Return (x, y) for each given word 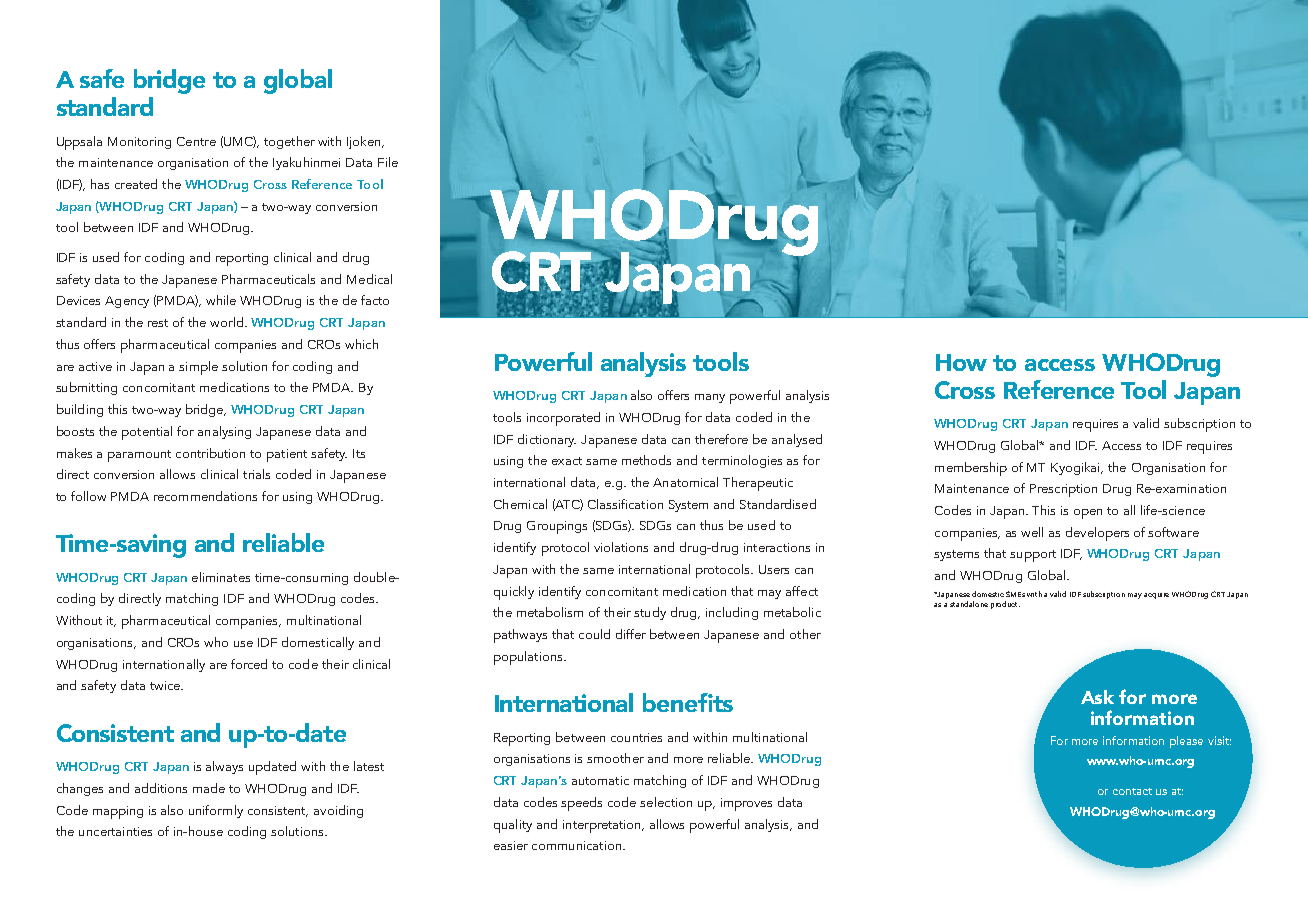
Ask (1097, 697)
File (388, 162)
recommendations (205, 496)
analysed (797, 440)
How (961, 362)
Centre (196, 141)
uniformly (216, 811)
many (710, 398)
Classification (625, 504)
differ (631, 634)
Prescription (1063, 490)
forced (249, 664)
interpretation (603, 826)
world (228, 322)
